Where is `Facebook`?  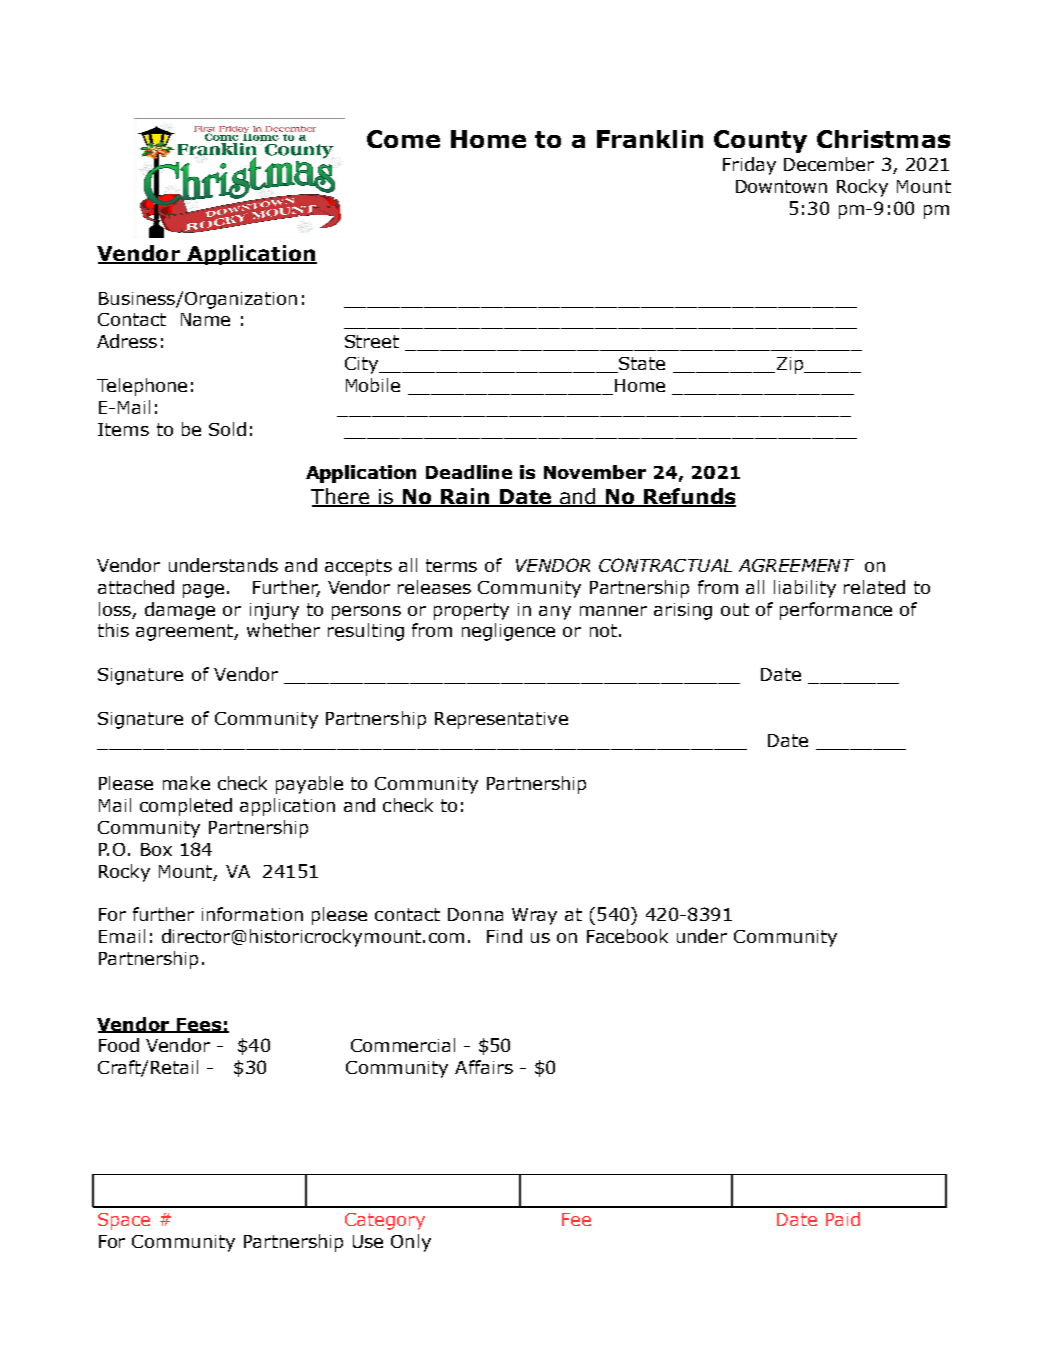
Facebook is located at coordinates (627, 936).
